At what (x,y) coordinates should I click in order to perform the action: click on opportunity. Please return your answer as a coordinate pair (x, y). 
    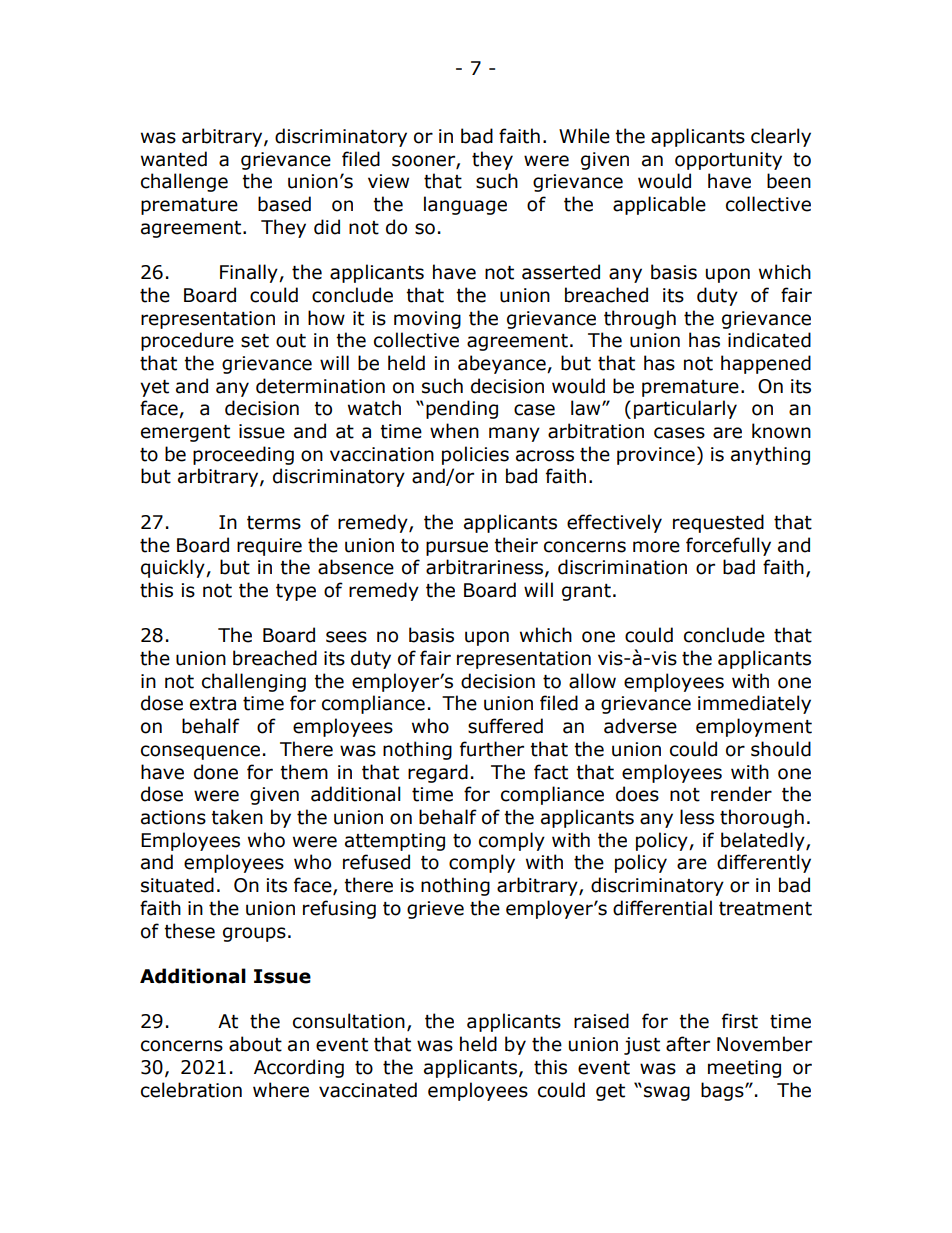
    Looking at the image, I should click on (728, 161).
